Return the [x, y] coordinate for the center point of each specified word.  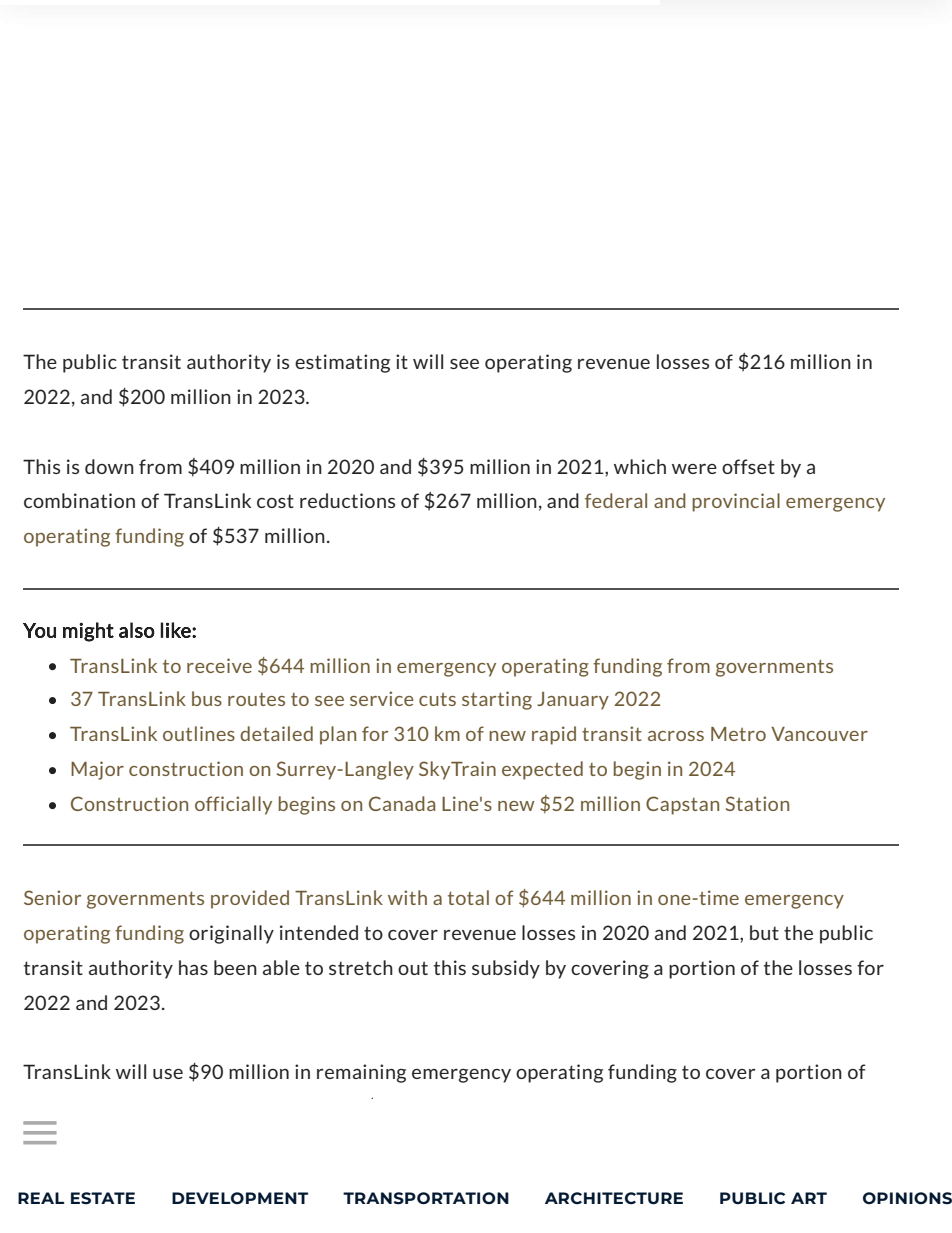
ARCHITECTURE [614, 1198]
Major [97, 770]
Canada [402, 803]
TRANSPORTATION [426, 1198]
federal [616, 500]
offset [748, 466]
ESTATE [103, 1198]
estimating [342, 363]
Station [757, 803]
